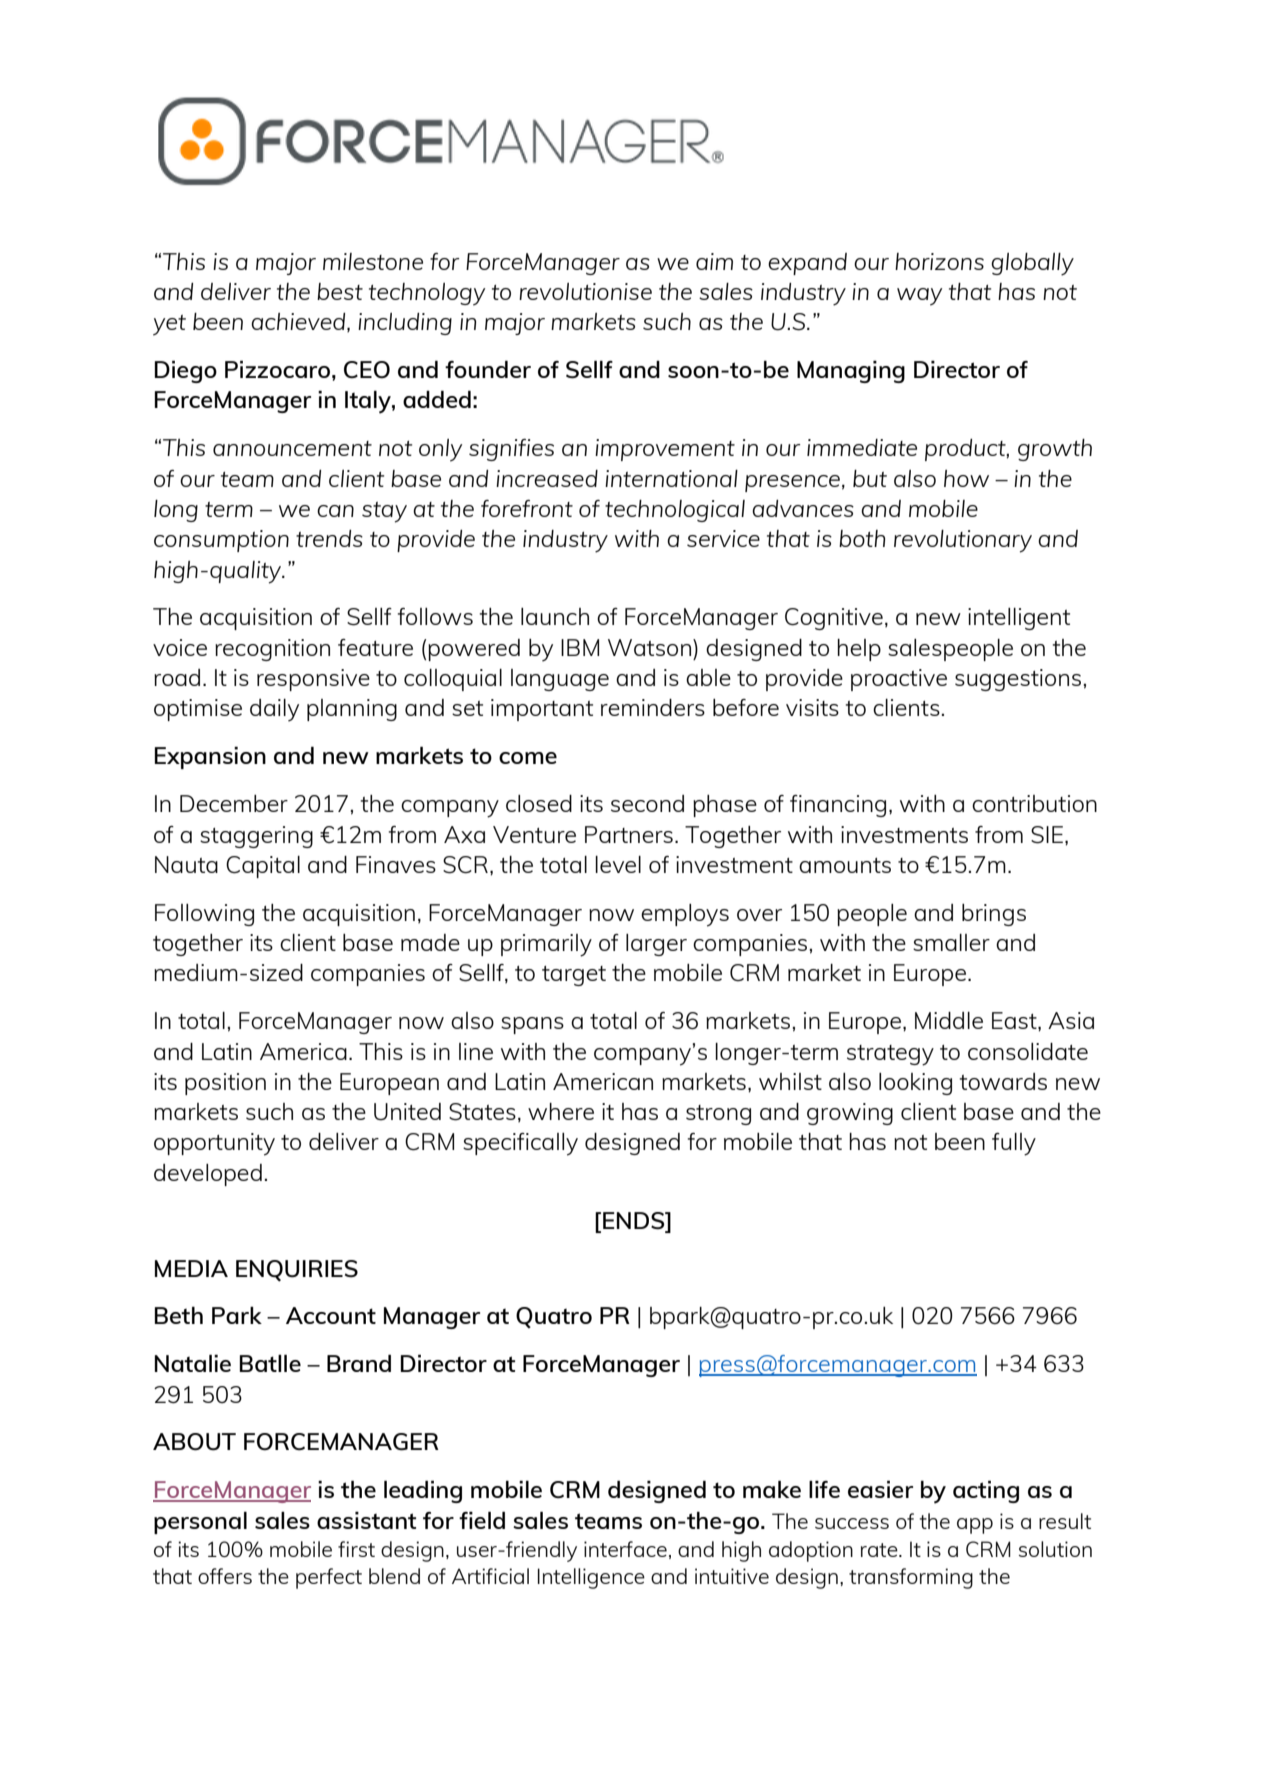 The image size is (1267, 1792). Describe the element at coordinates (625, 1549) in the screenshot. I see `interface` at that location.
